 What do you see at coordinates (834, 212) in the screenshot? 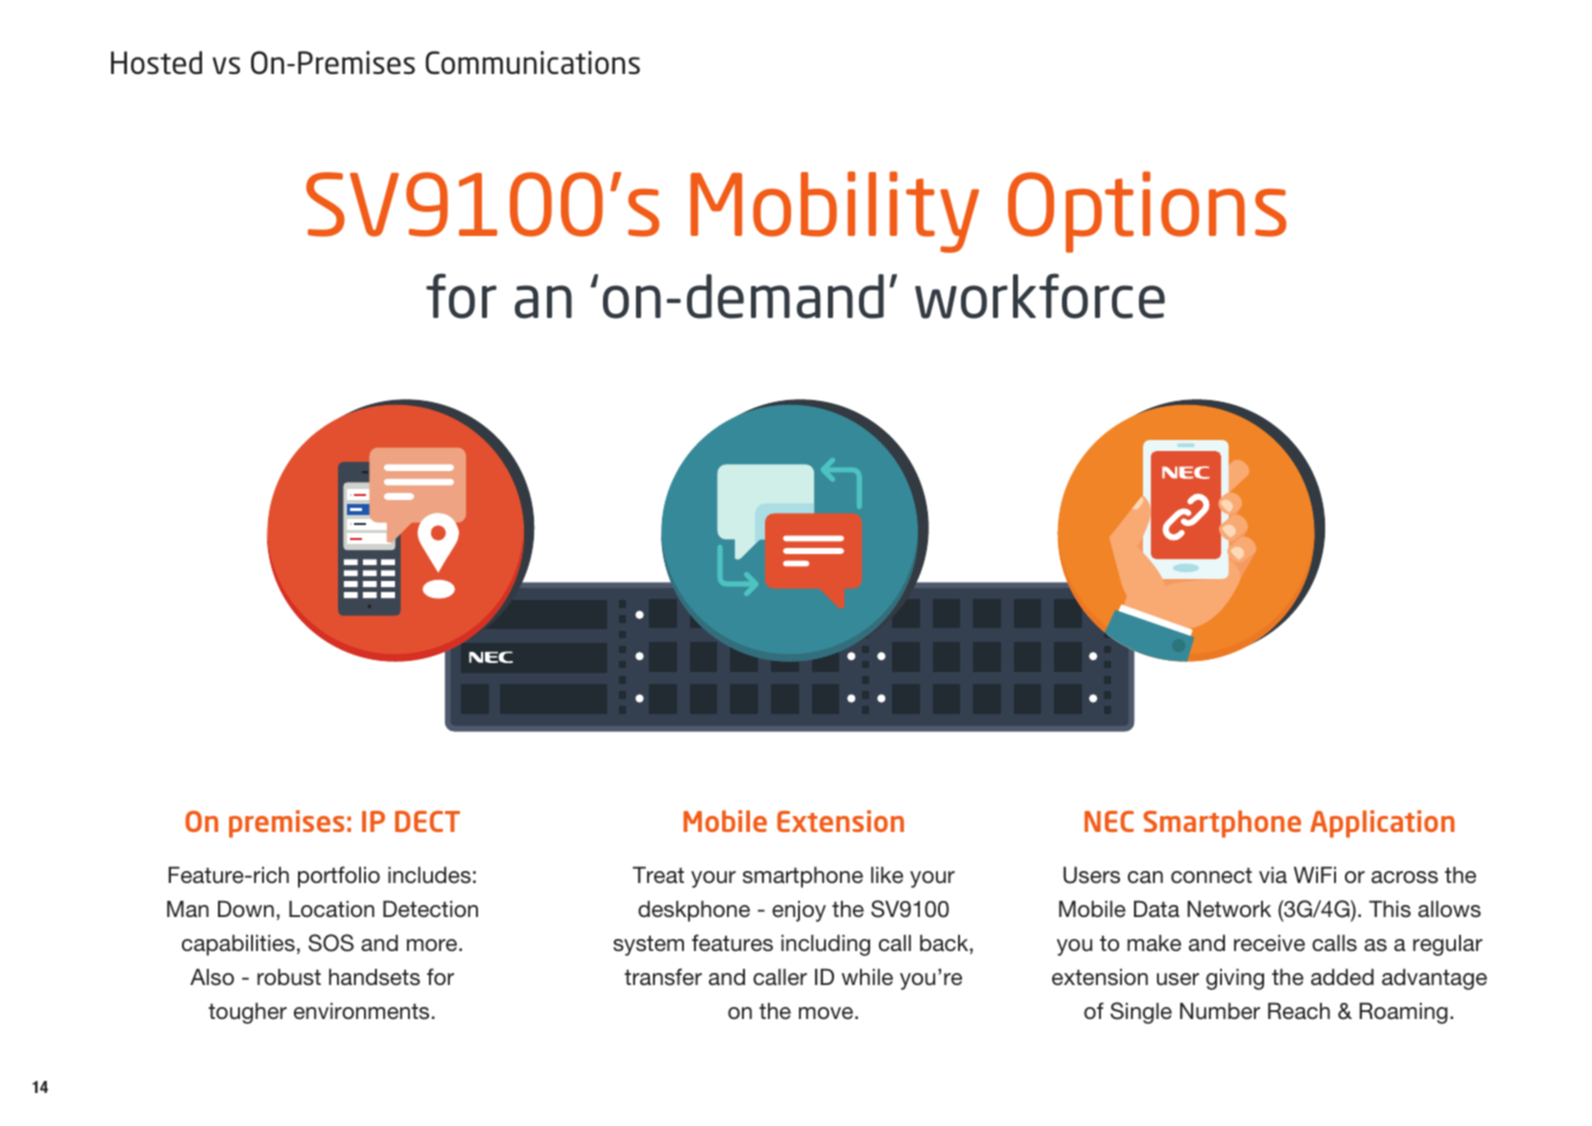
I see `Mobility` at bounding box center [834, 212].
